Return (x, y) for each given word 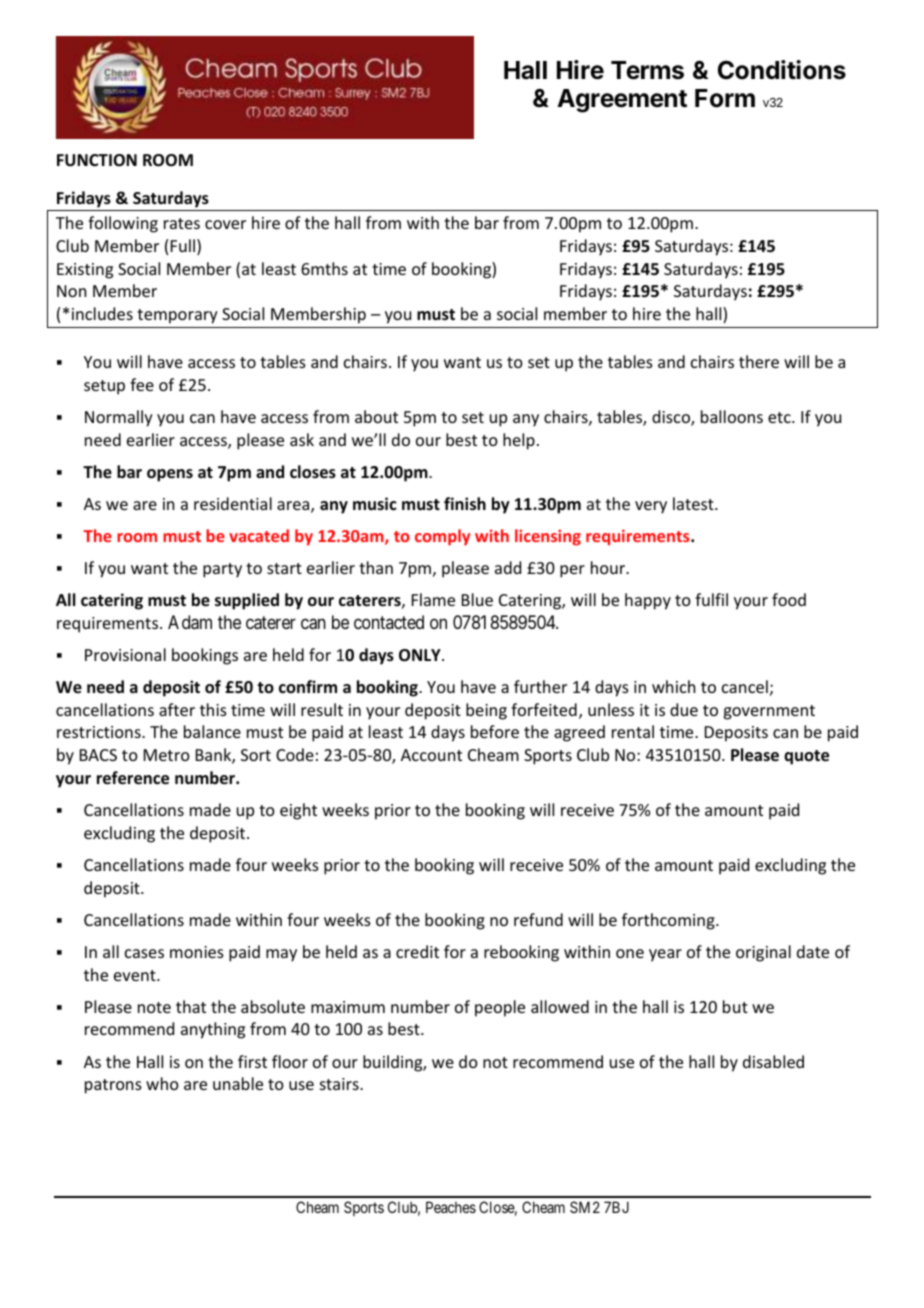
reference (133, 778)
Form (725, 98)
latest (694, 503)
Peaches (451, 1207)
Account (431, 755)
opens (170, 475)
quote (806, 757)
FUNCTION (97, 160)
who (162, 1083)
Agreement (622, 101)
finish (465, 504)
